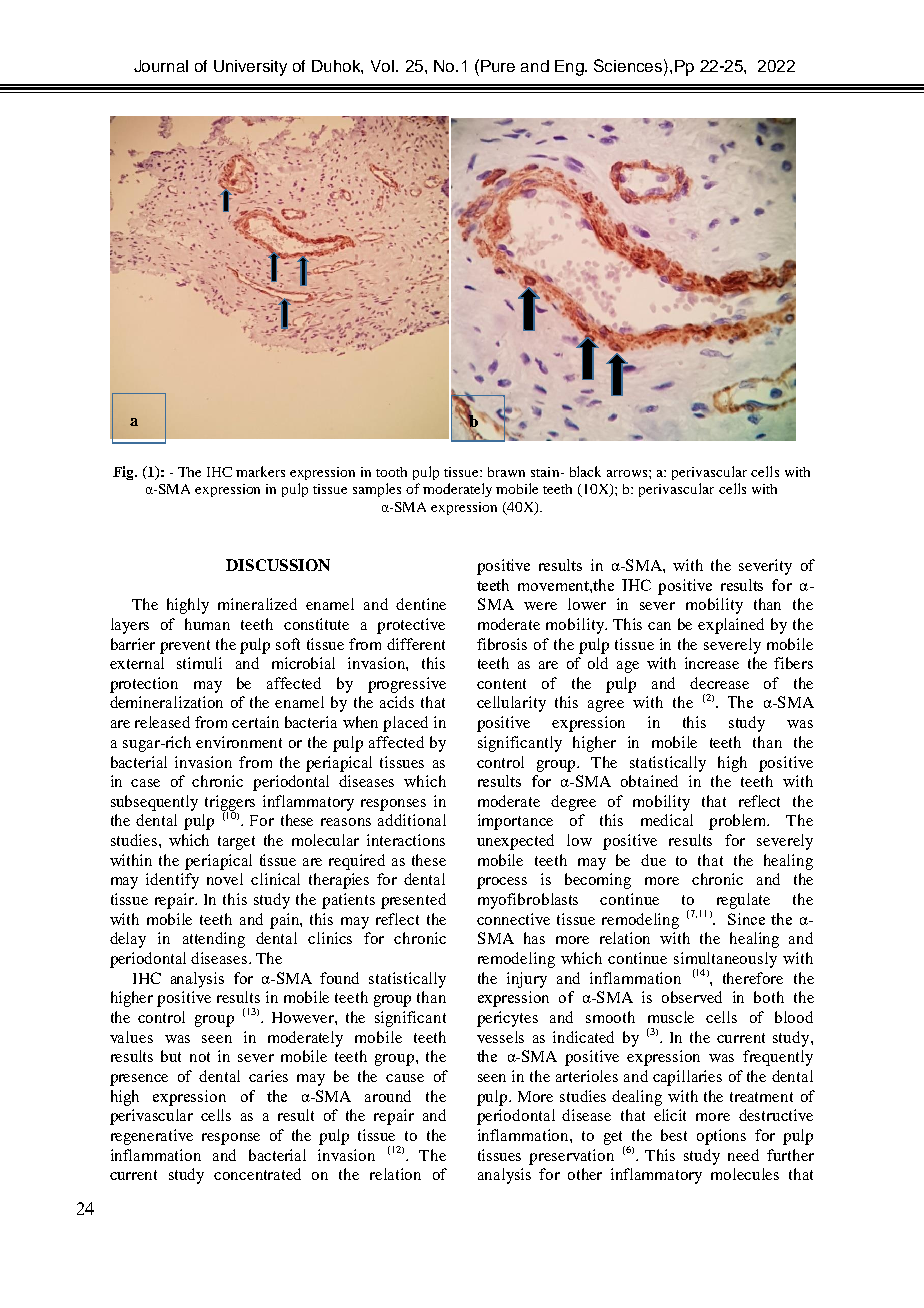 This document has height=1308, width=924. I want to click on explained, so click(731, 626).
